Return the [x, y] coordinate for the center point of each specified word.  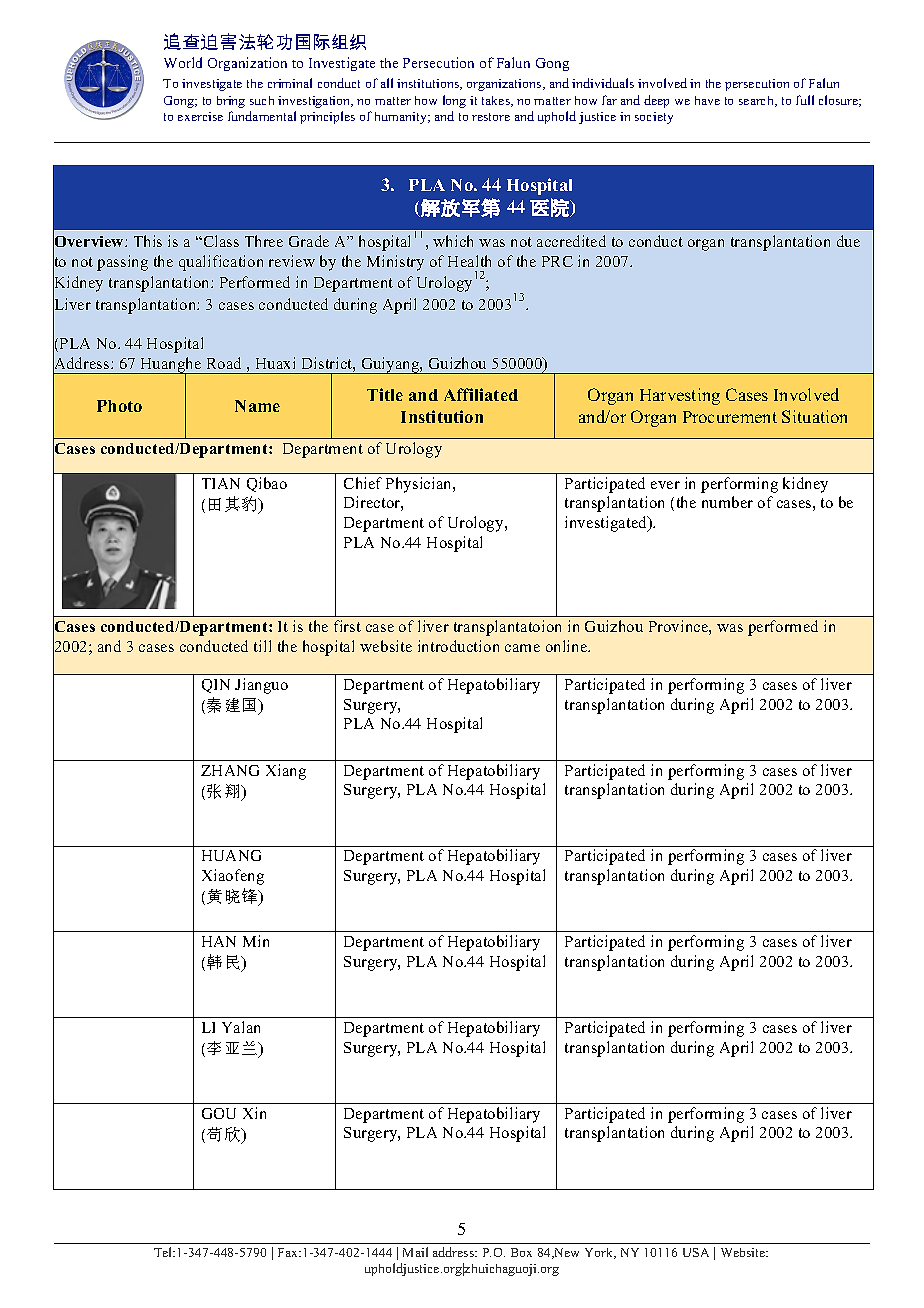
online [568, 646]
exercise [200, 116]
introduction [458, 646]
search [757, 101]
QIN [216, 686]
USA [696, 1252]
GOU [219, 1113]
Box [521, 1252]
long [454, 101]
